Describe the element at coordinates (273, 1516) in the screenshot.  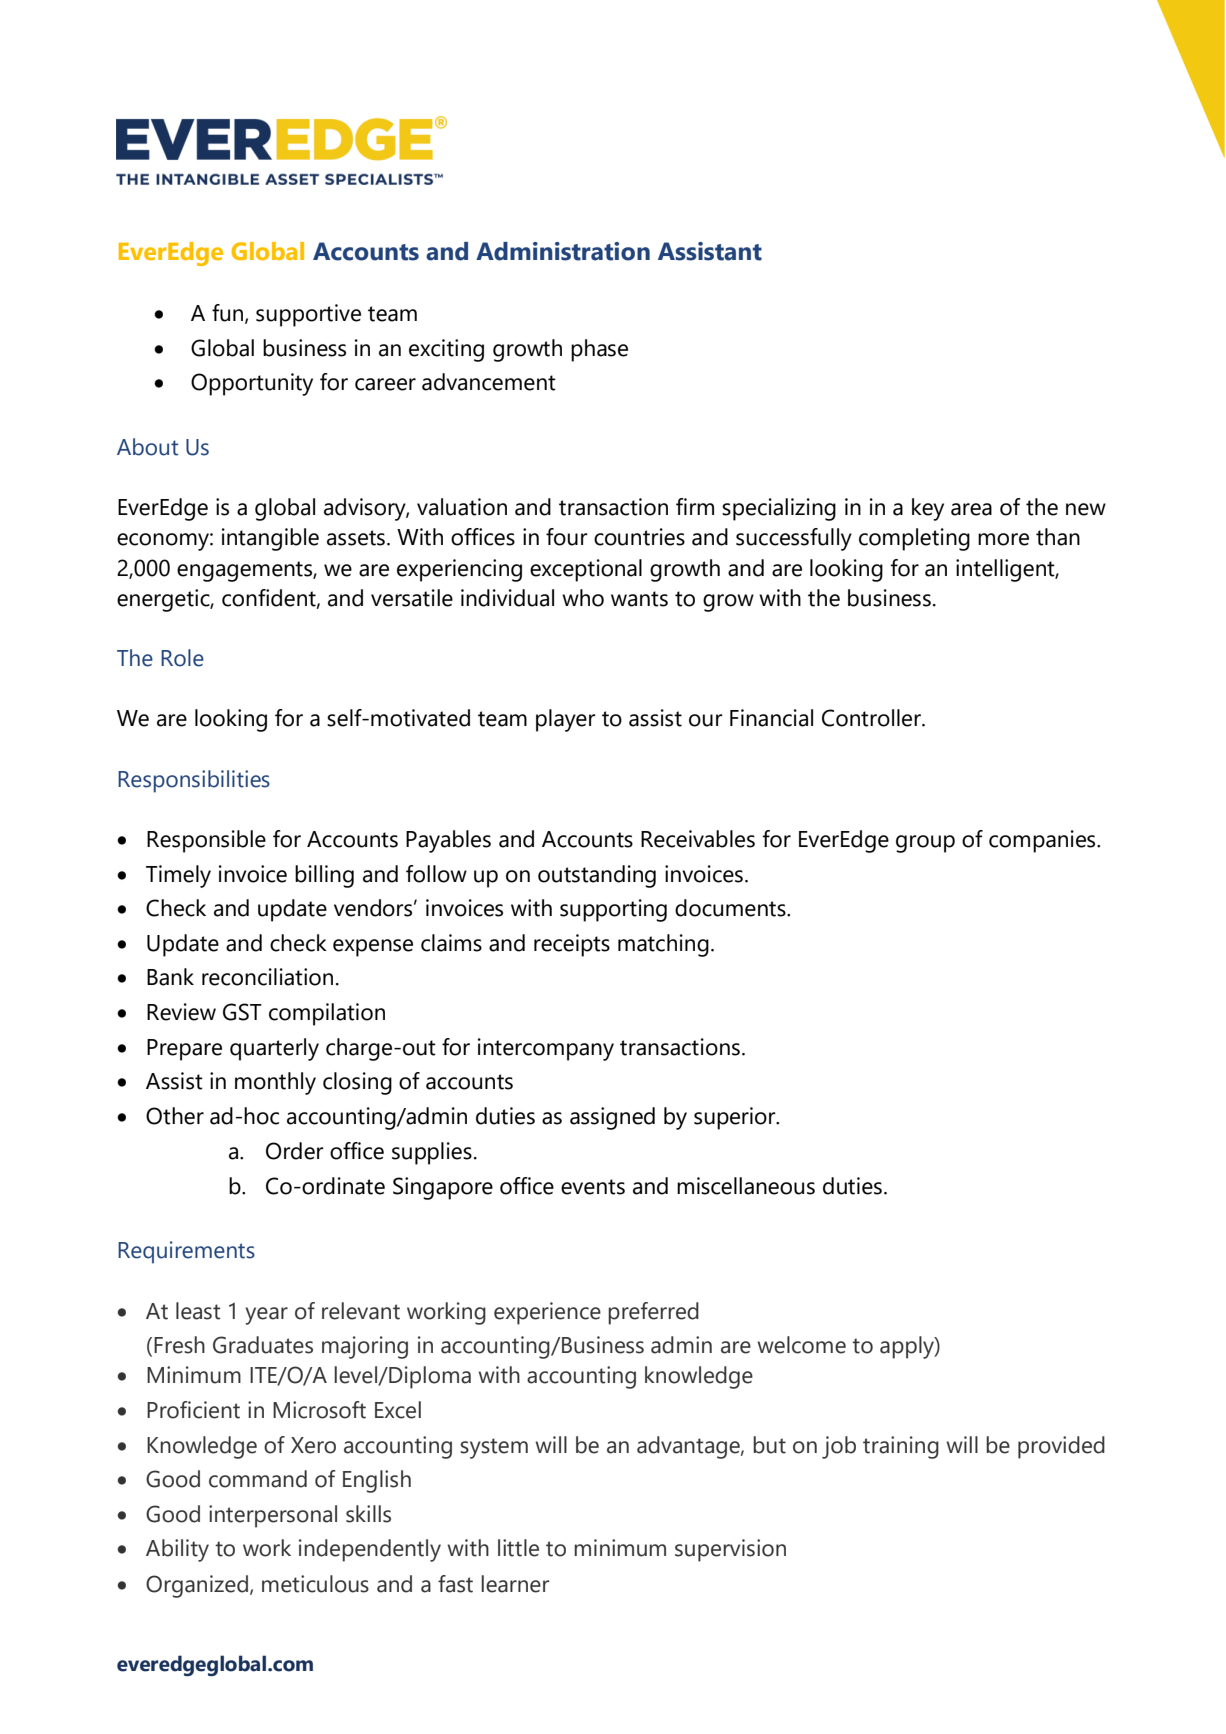
I see `interpersonal` at that location.
